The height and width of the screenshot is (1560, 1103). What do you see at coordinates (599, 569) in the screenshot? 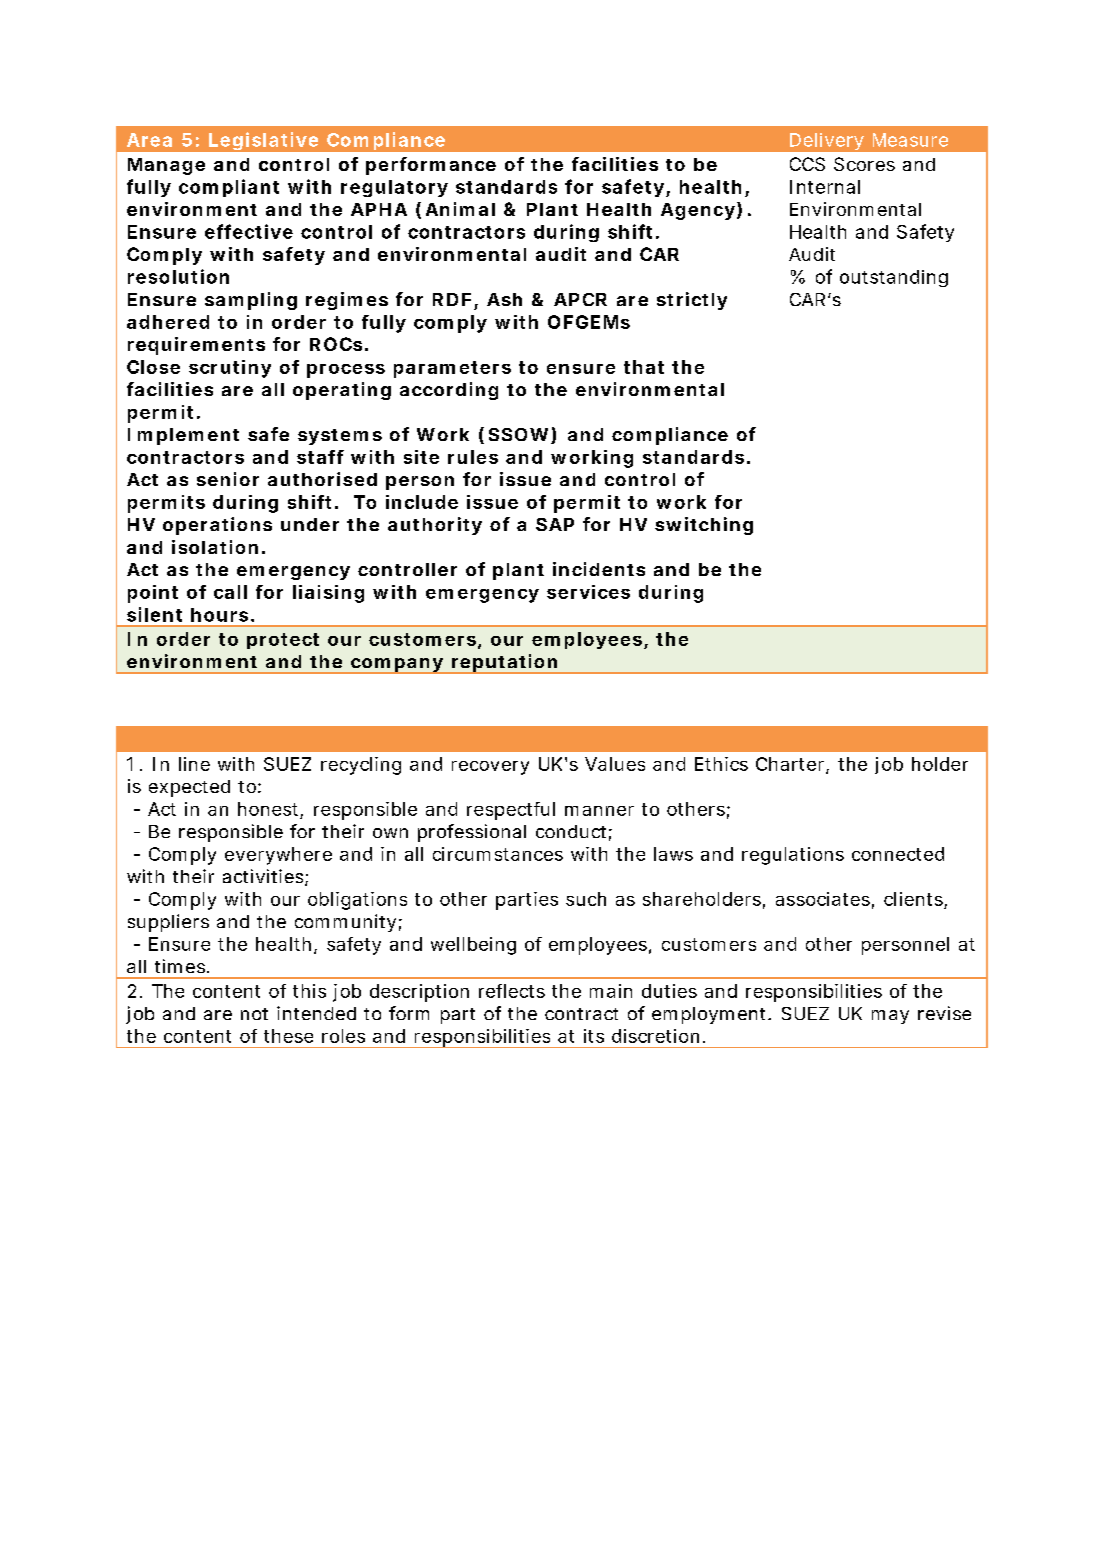
I see `incidents` at bounding box center [599, 569].
